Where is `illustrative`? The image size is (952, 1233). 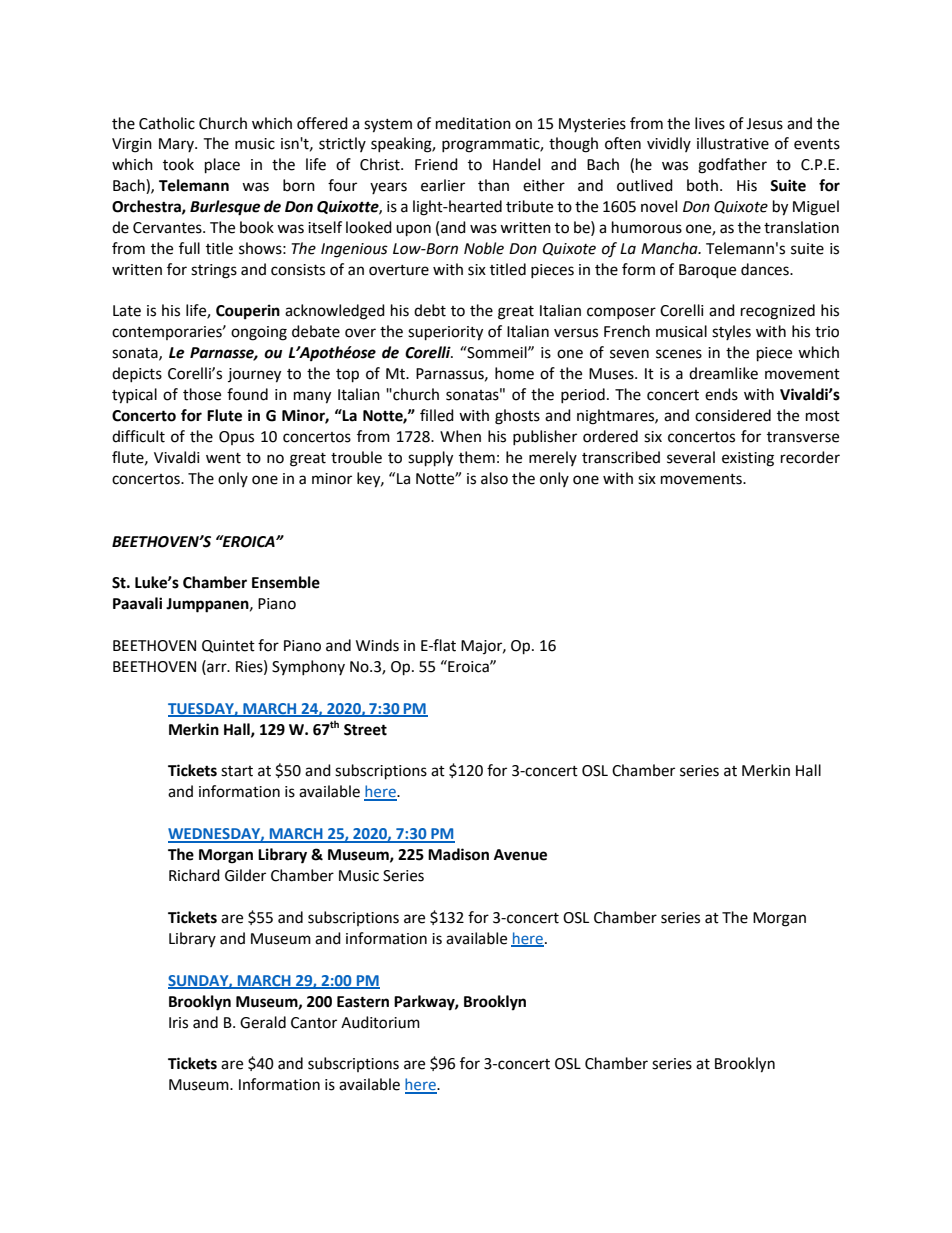 illustrative is located at coordinates (733, 143).
